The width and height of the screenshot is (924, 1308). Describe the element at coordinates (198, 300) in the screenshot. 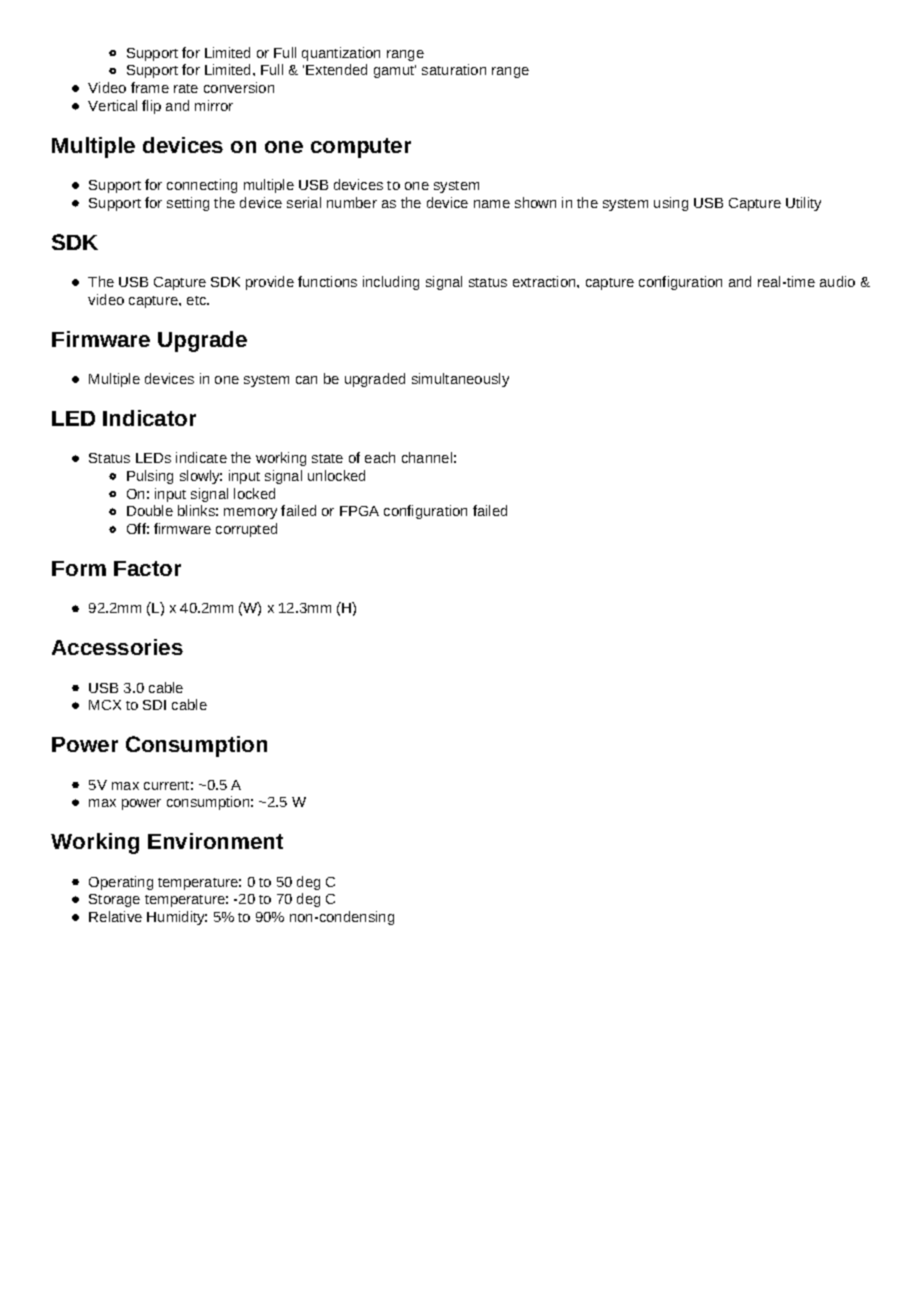

I see `etc` at that location.
